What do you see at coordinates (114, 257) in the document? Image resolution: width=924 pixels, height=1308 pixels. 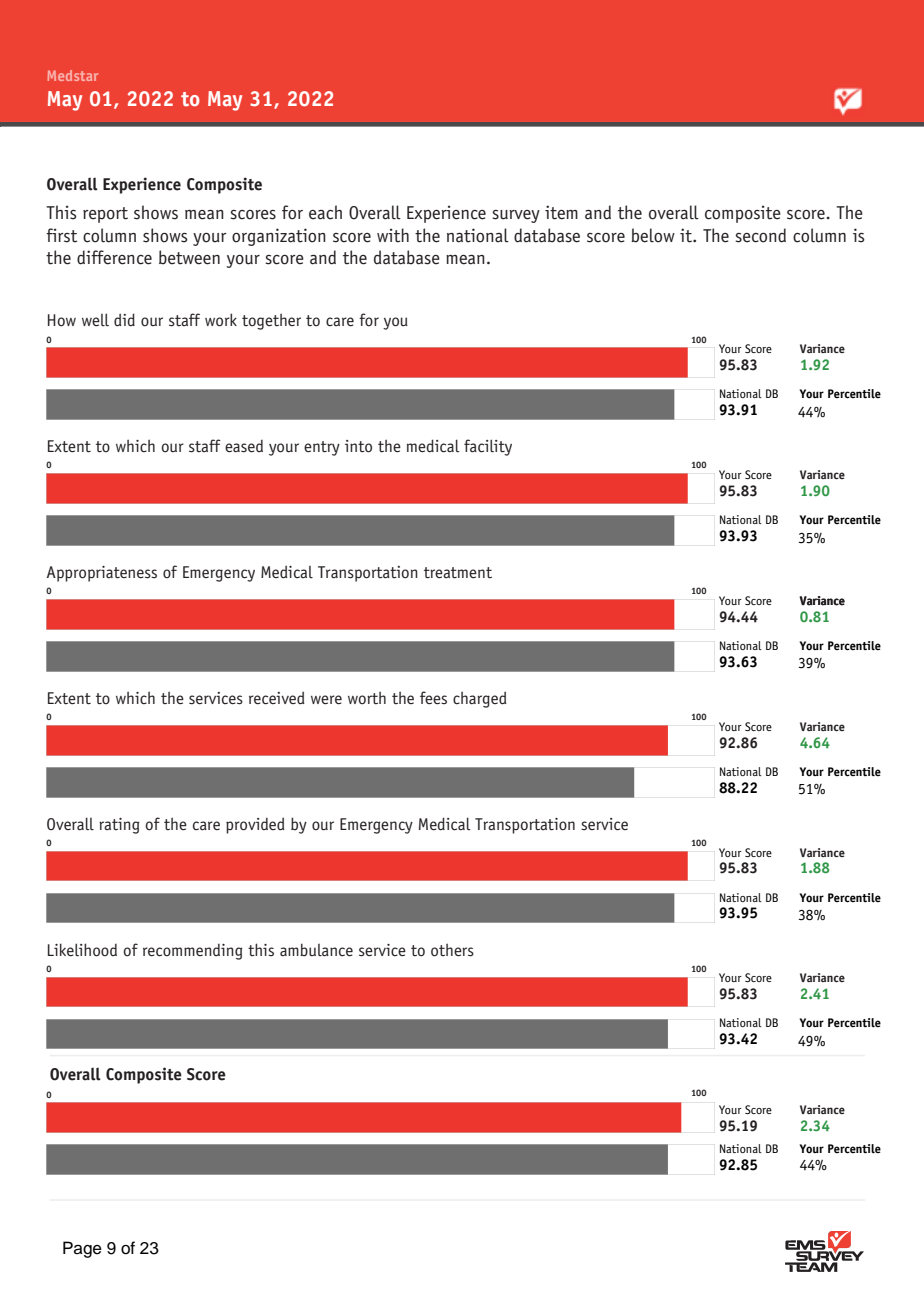 I see `difference` at bounding box center [114, 257].
